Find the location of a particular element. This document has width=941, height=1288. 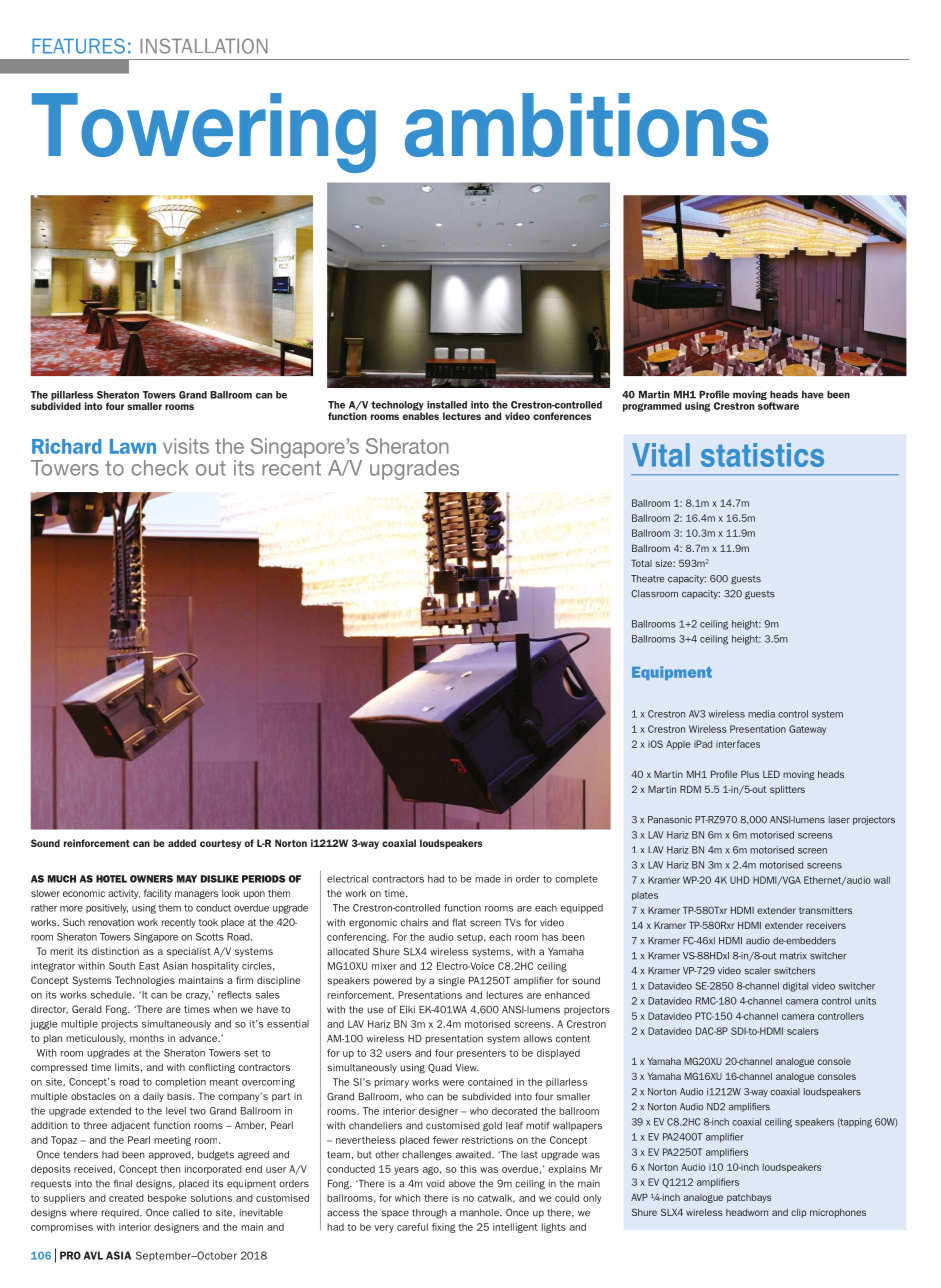

digital is located at coordinates (795, 987).
